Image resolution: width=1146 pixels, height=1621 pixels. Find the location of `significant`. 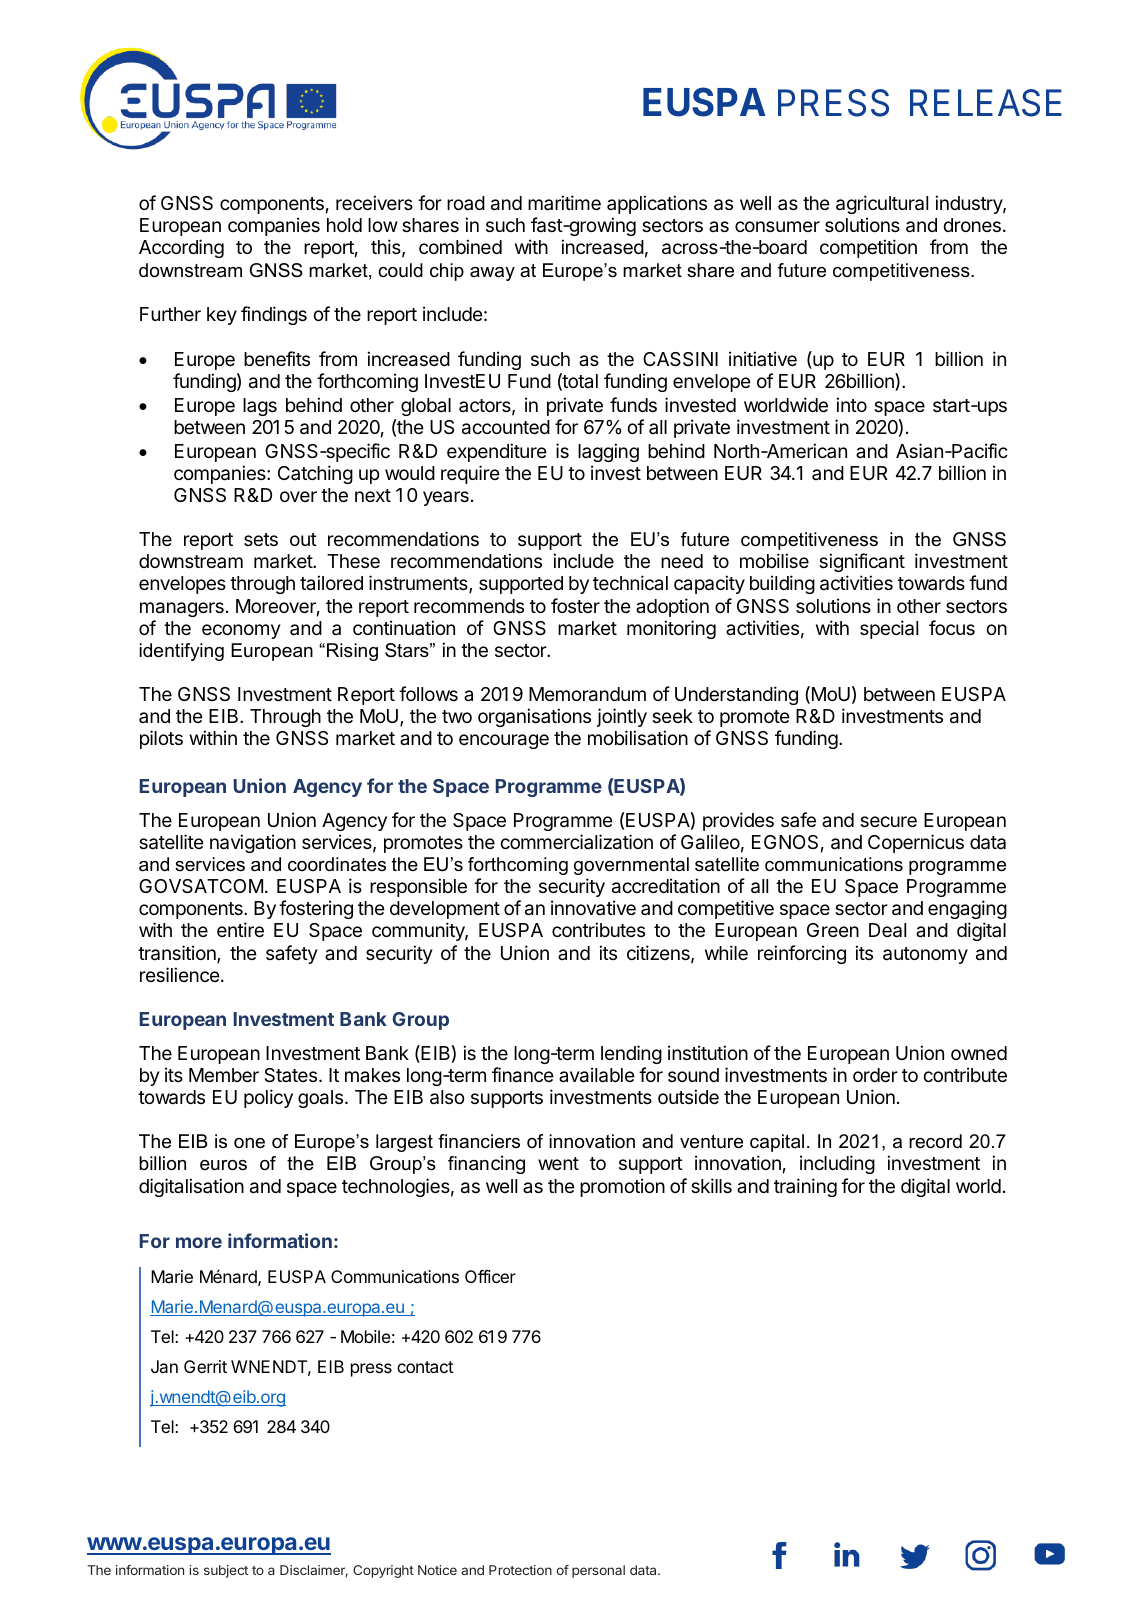

significant is located at coordinates (862, 562).
